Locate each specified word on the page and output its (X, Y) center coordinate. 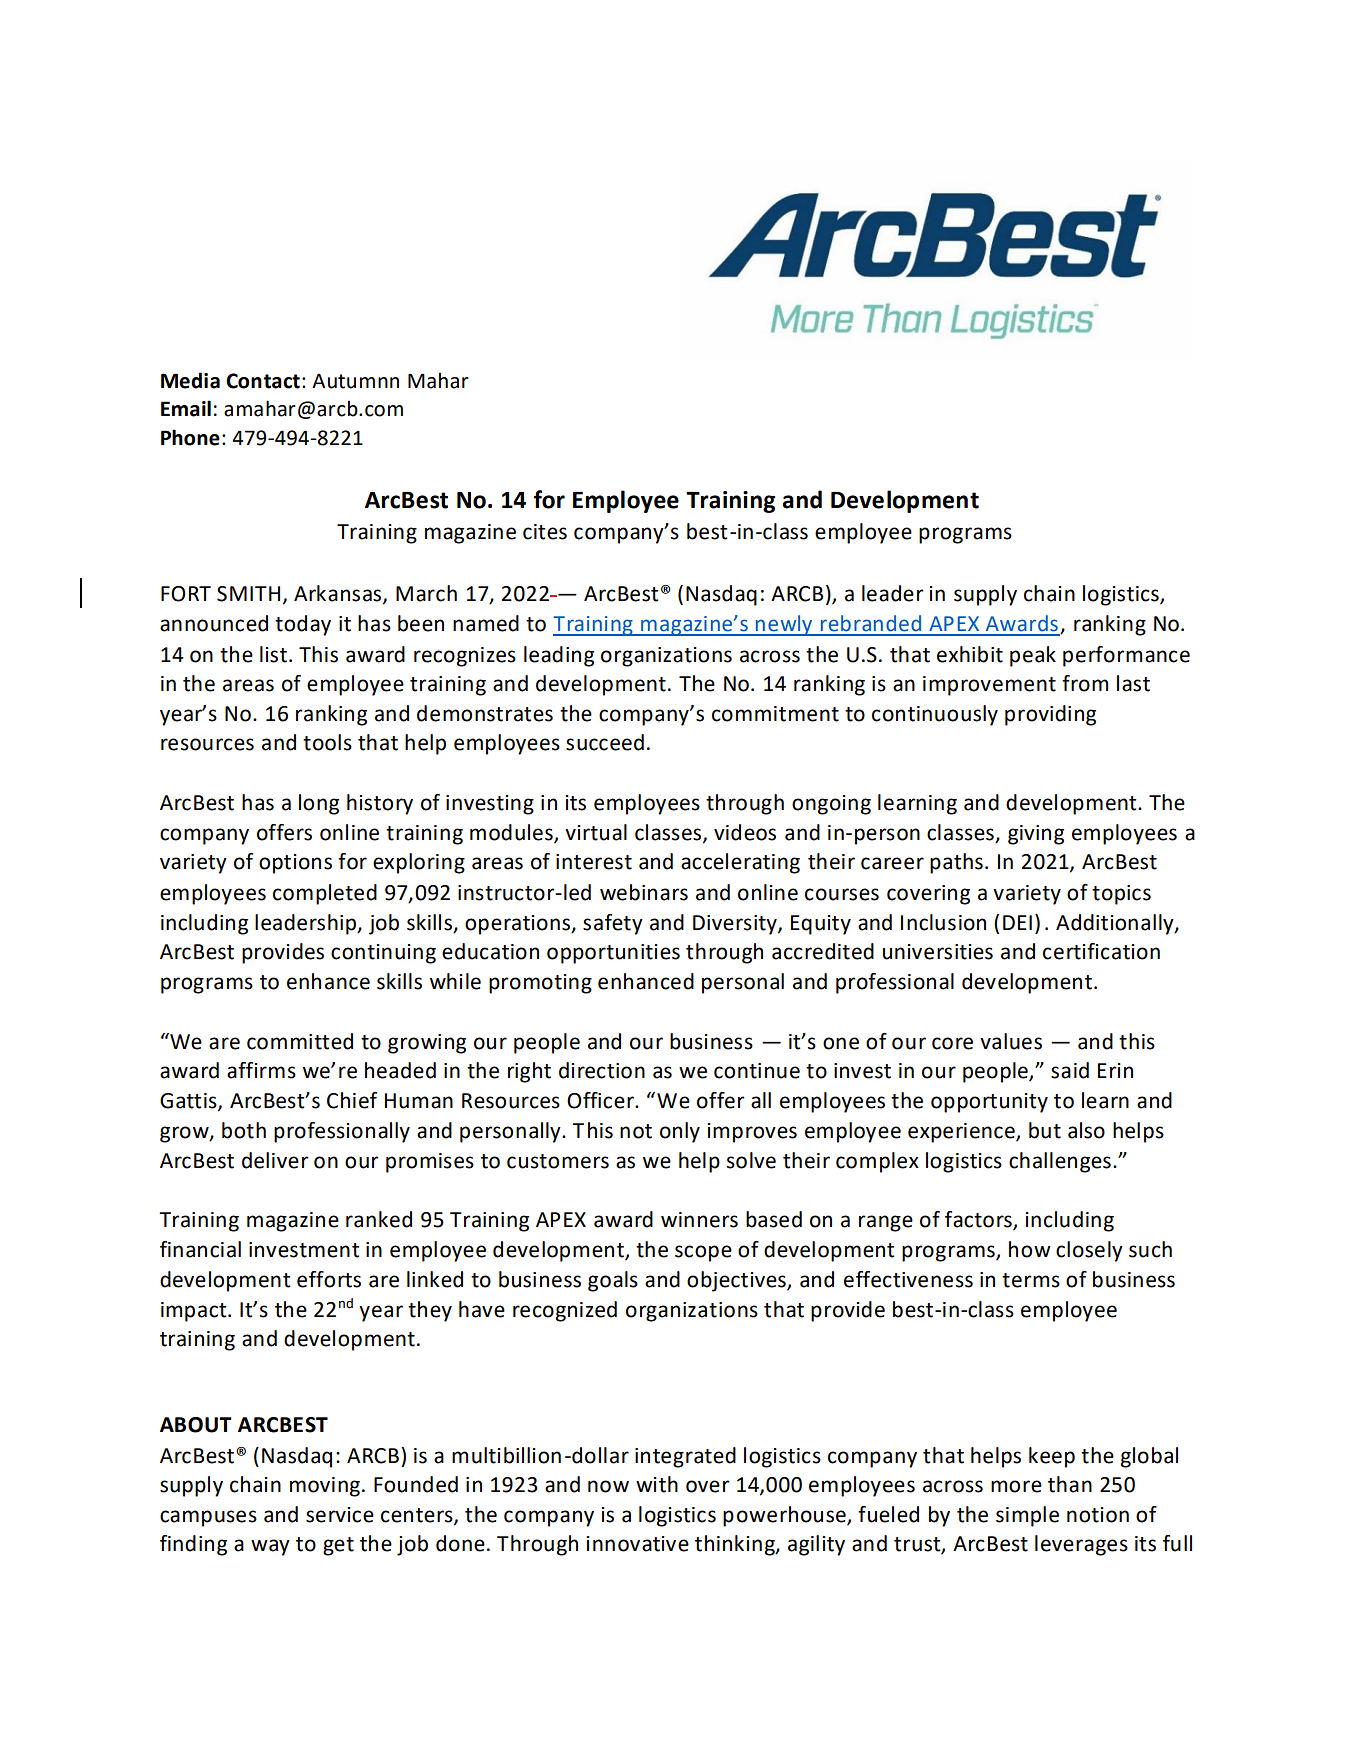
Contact (263, 381)
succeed (605, 742)
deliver (275, 1160)
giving (1036, 835)
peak (1033, 656)
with (657, 1484)
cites (545, 532)
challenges (1060, 1162)
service (340, 1515)
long (319, 804)
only (680, 1132)
